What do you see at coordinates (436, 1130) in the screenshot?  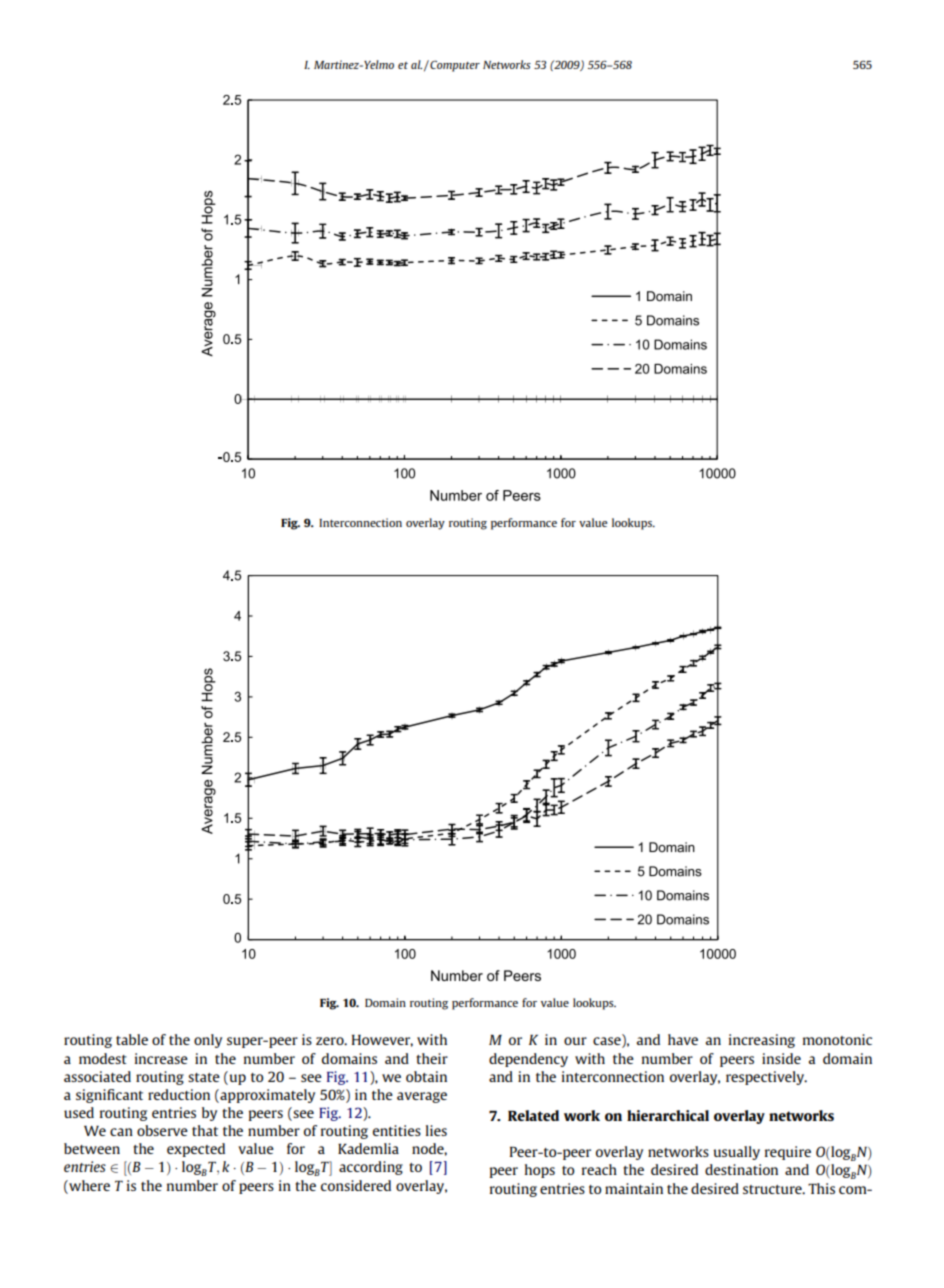 I see `lies` at bounding box center [436, 1130].
